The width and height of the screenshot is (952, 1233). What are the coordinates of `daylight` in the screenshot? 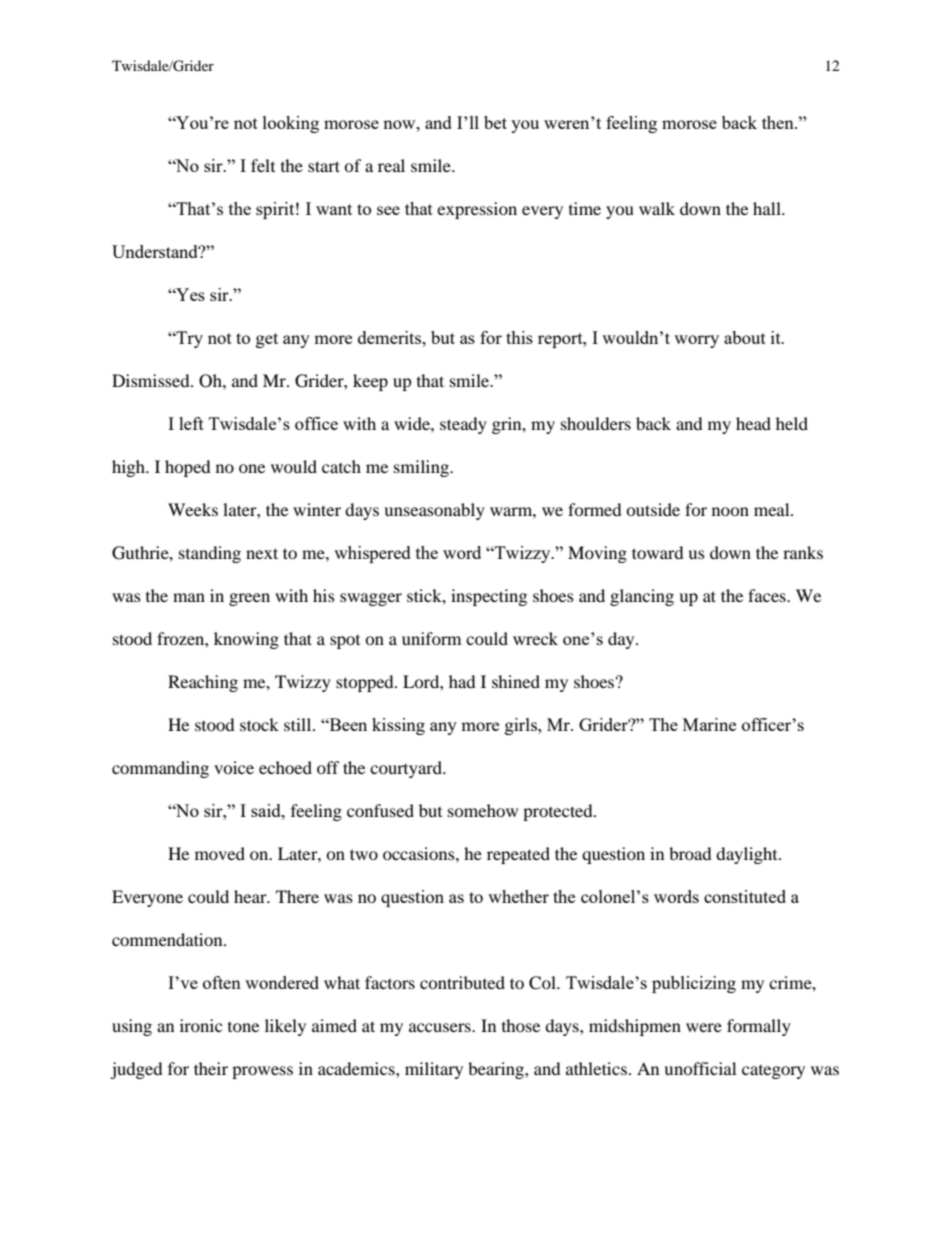 It's located at (748, 855).
